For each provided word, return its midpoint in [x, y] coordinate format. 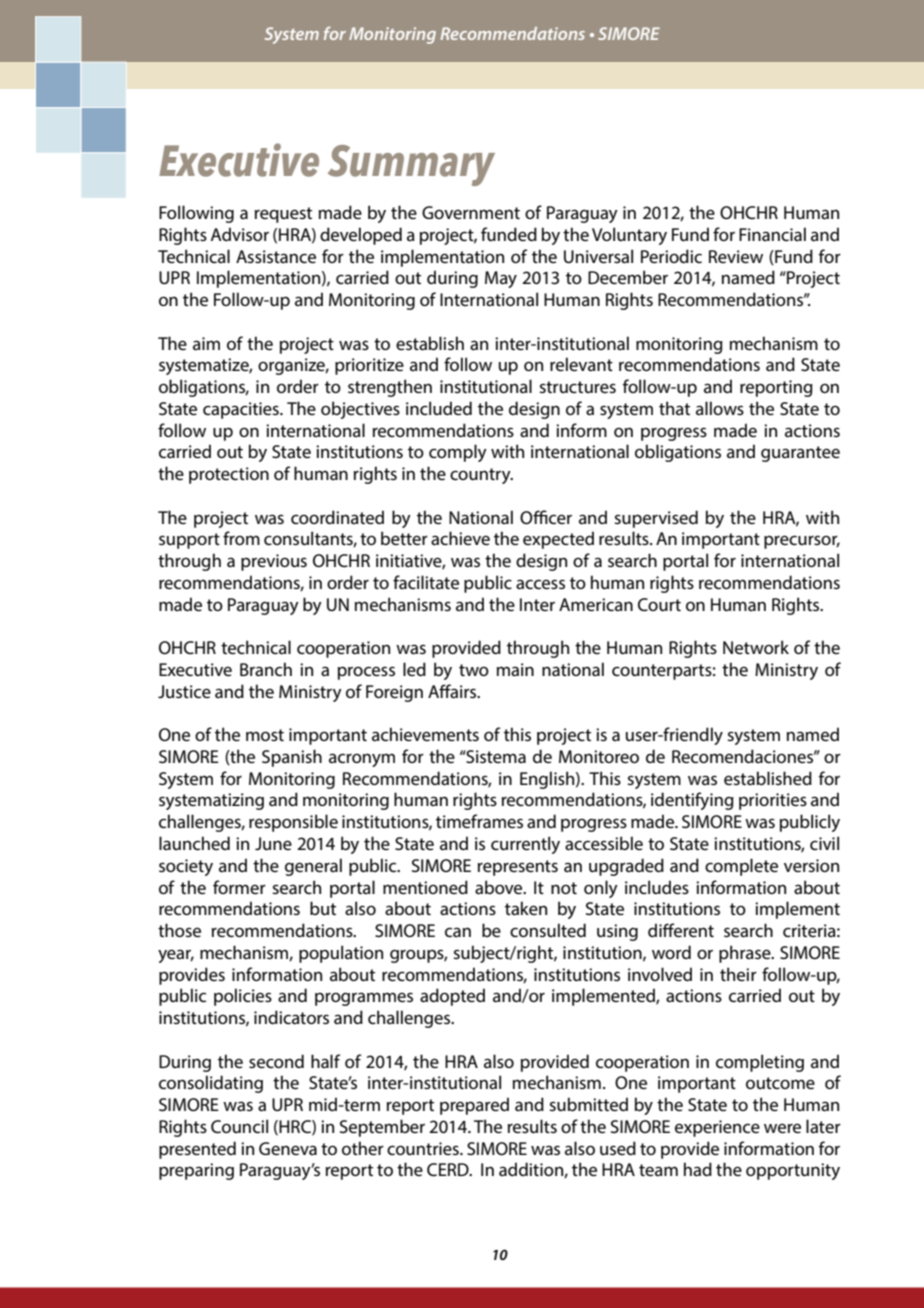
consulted [548, 930]
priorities [773, 801]
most [265, 735]
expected [558, 540]
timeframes [479, 821]
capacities [242, 410]
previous [274, 562]
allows [720, 408]
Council [239, 1126]
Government [471, 212]
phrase [746, 954]
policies [243, 997]
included [439, 408]
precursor [802, 542]
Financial [772, 234]
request [283, 215]
